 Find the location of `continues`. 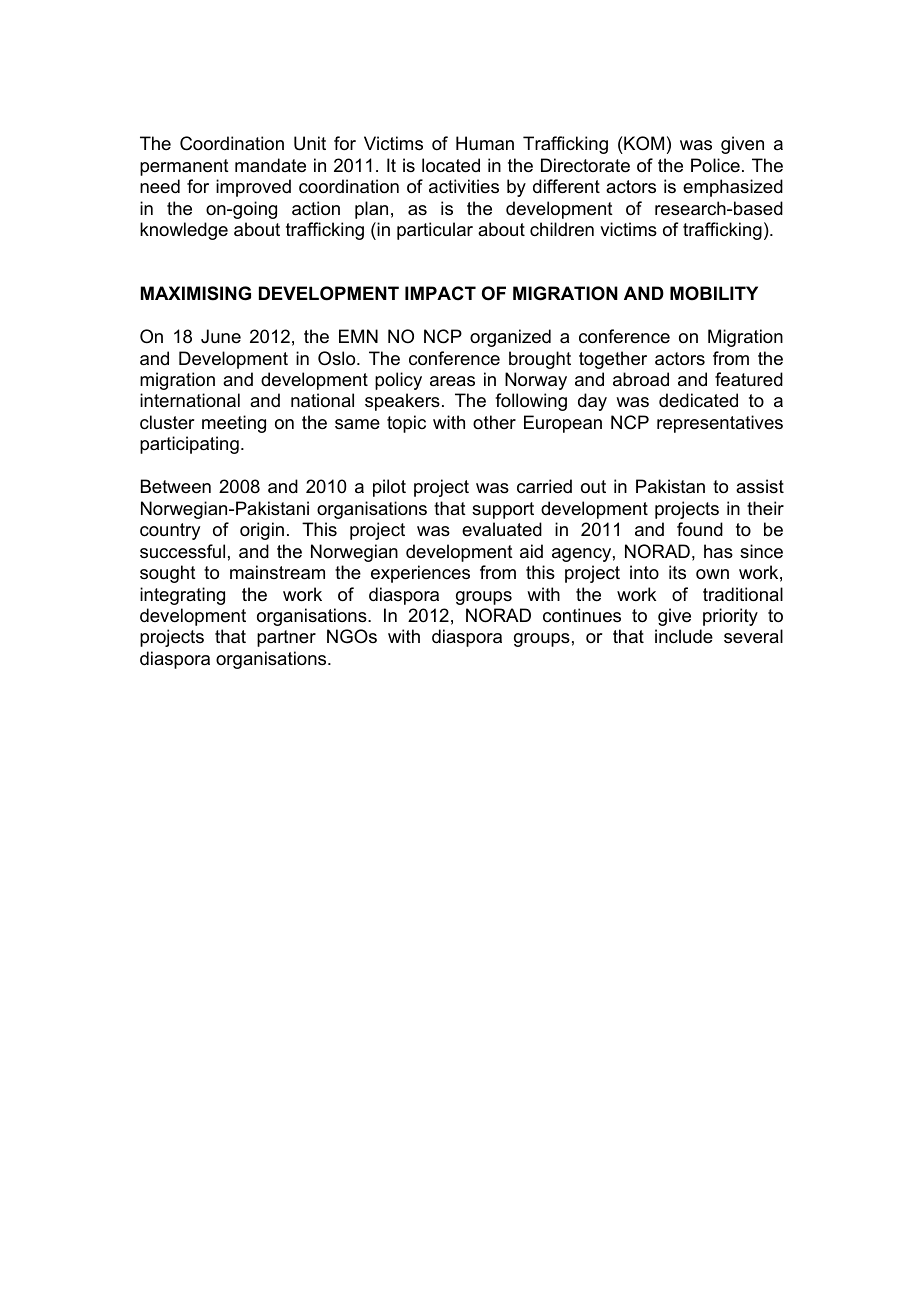

continues is located at coordinates (582, 615).
